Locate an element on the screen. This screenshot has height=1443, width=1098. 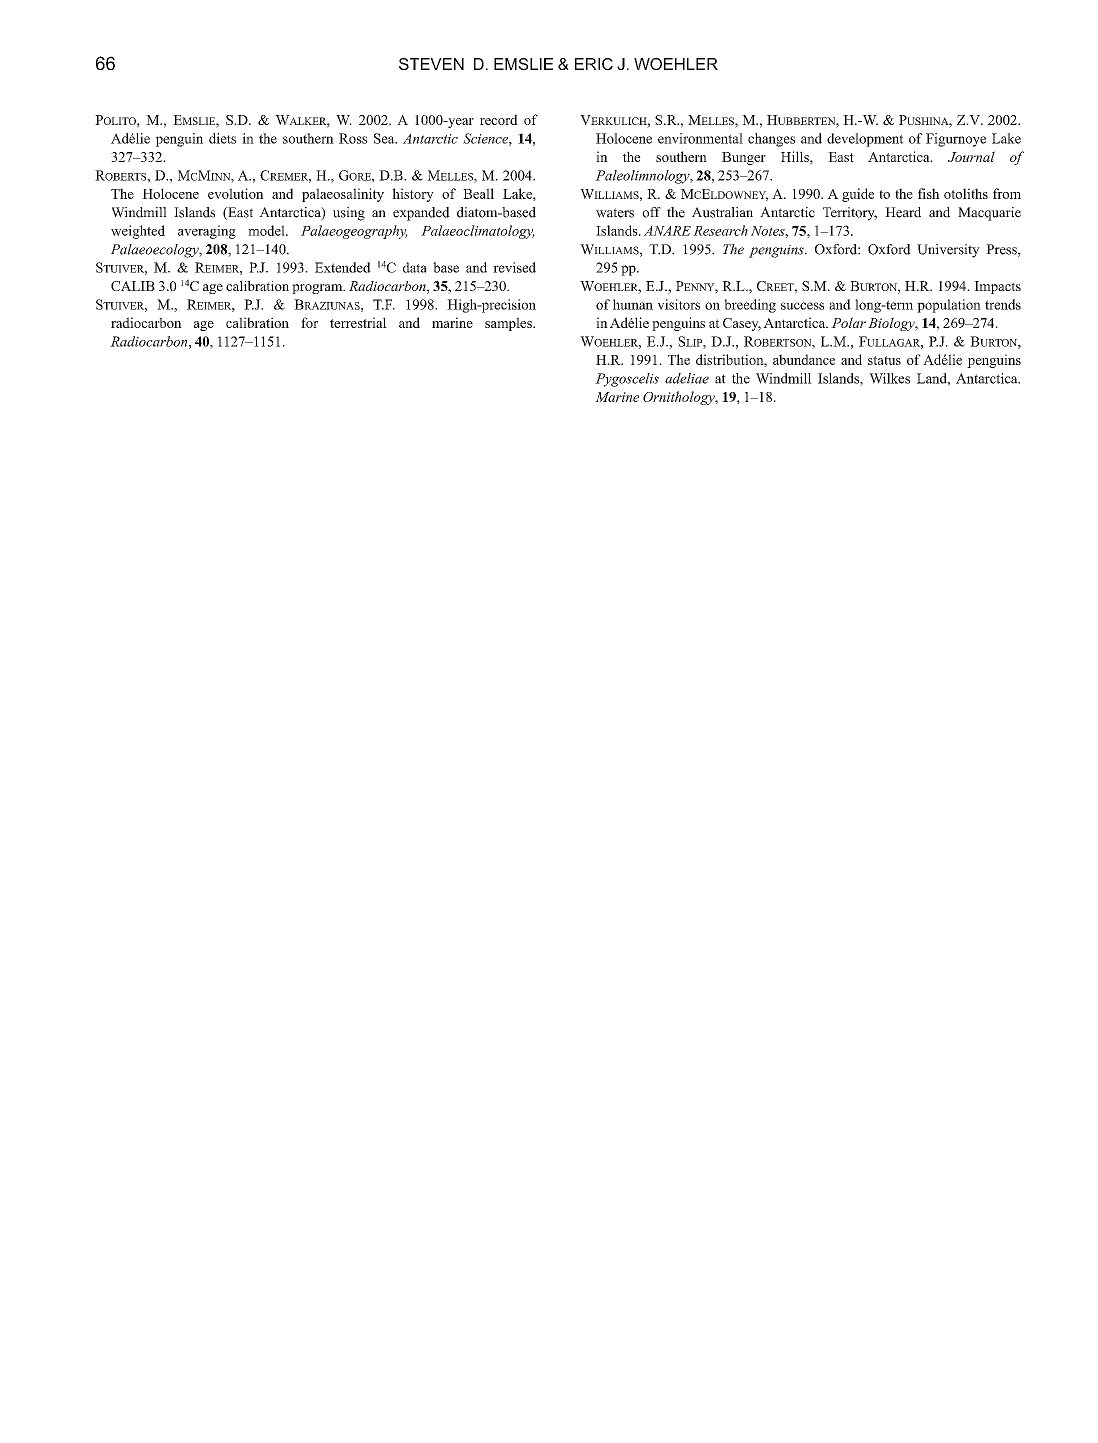
evolution is located at coordinates (236, 193).
